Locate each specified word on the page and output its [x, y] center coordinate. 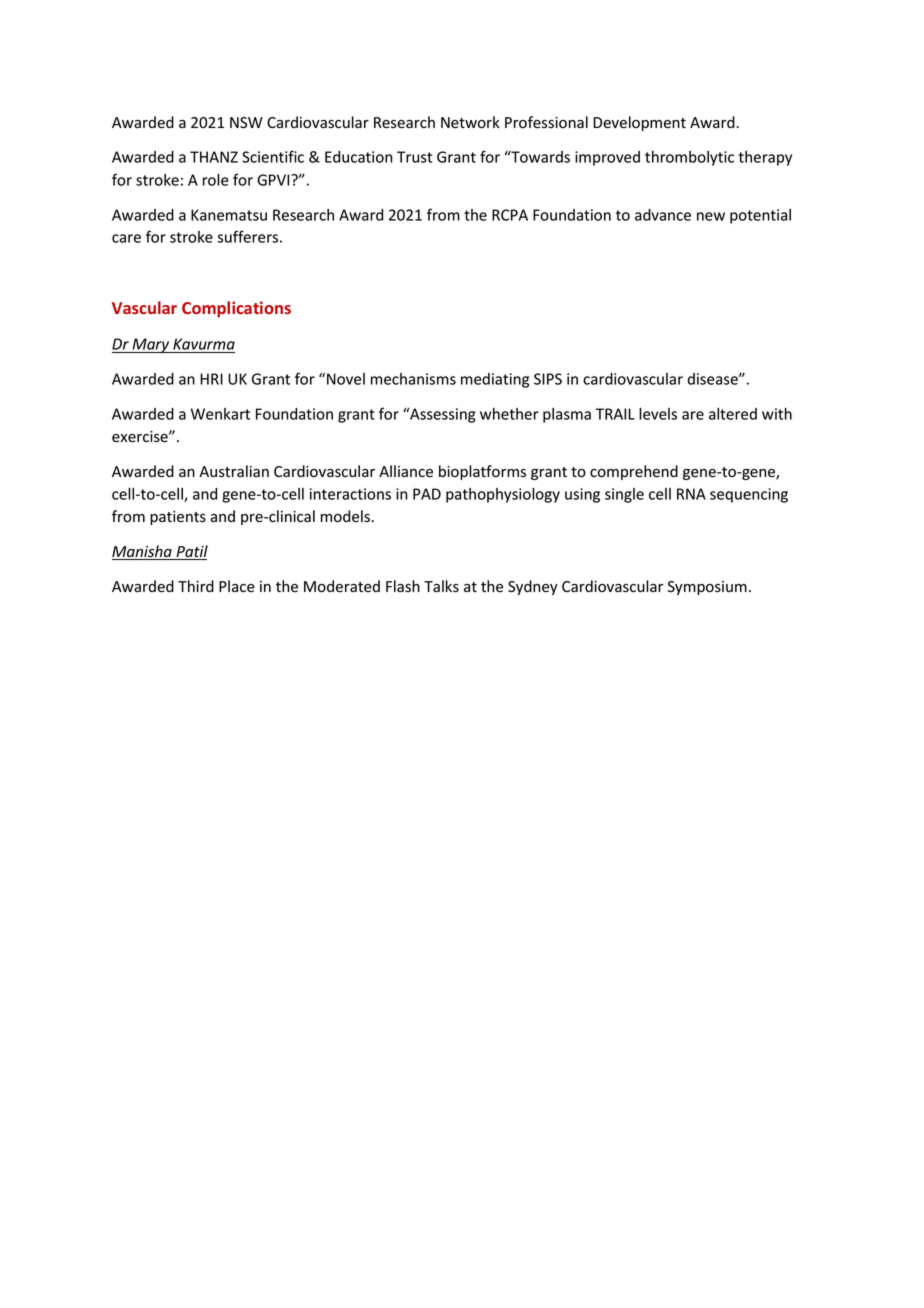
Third [196, 586]
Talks [441, 586]
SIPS [548, 379]
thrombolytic [689, 158]
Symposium [707, 588]
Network [470, 122]
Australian [234, 471]
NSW [246, 123]
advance [663, 215]
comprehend [634, 472]
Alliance [406, 471]
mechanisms [413, 379]
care [126, 238]
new [711, 216]
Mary [151, 345]
